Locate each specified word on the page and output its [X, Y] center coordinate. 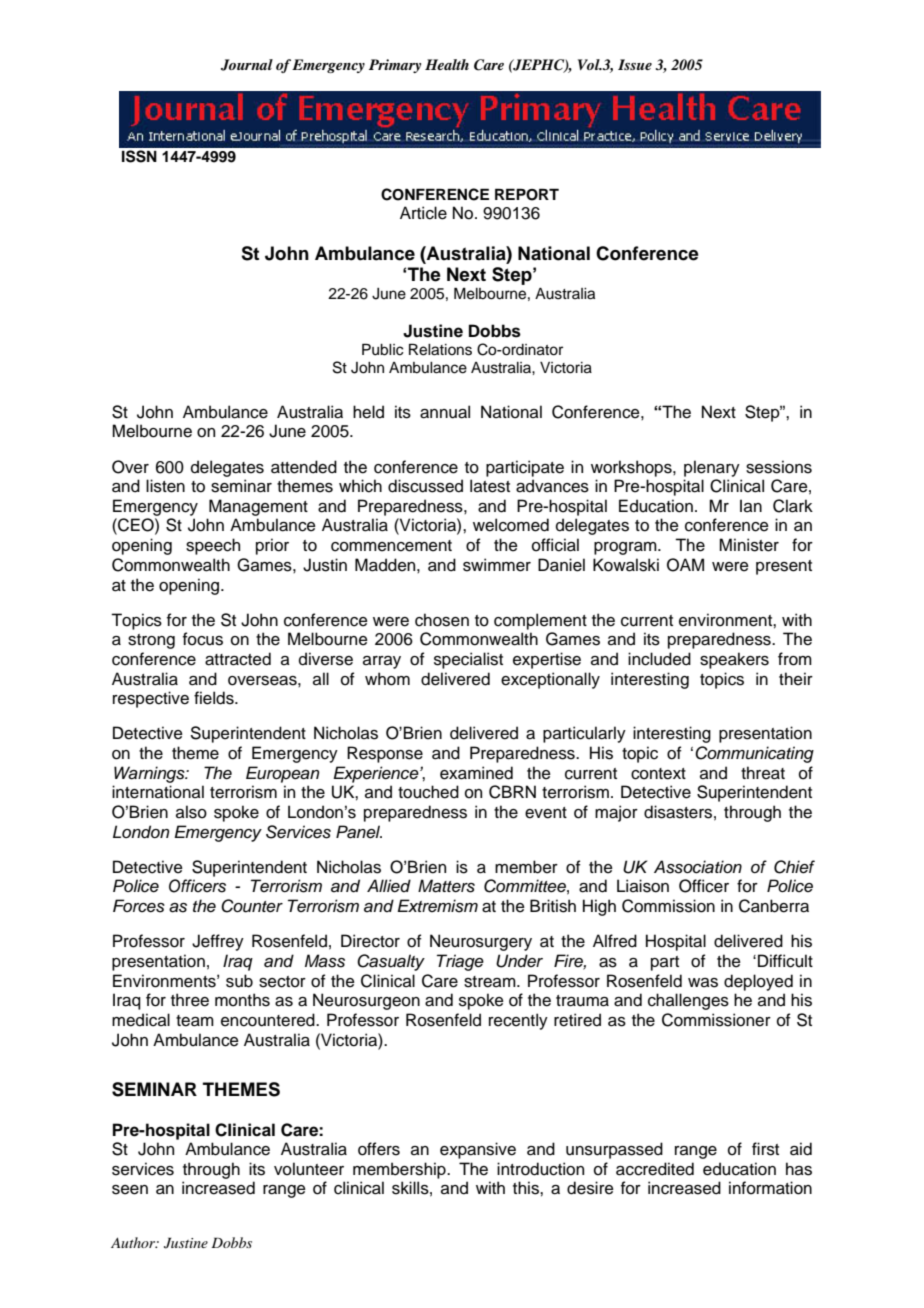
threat [763, 773]
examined [476, 773]
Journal [247, 65]
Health [447, 64]
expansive [478, 1150]
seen [130, 1190]
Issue [635, 64]
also [191, 812]
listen [165, 486]
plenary [712, 468]
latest [490, 486]
